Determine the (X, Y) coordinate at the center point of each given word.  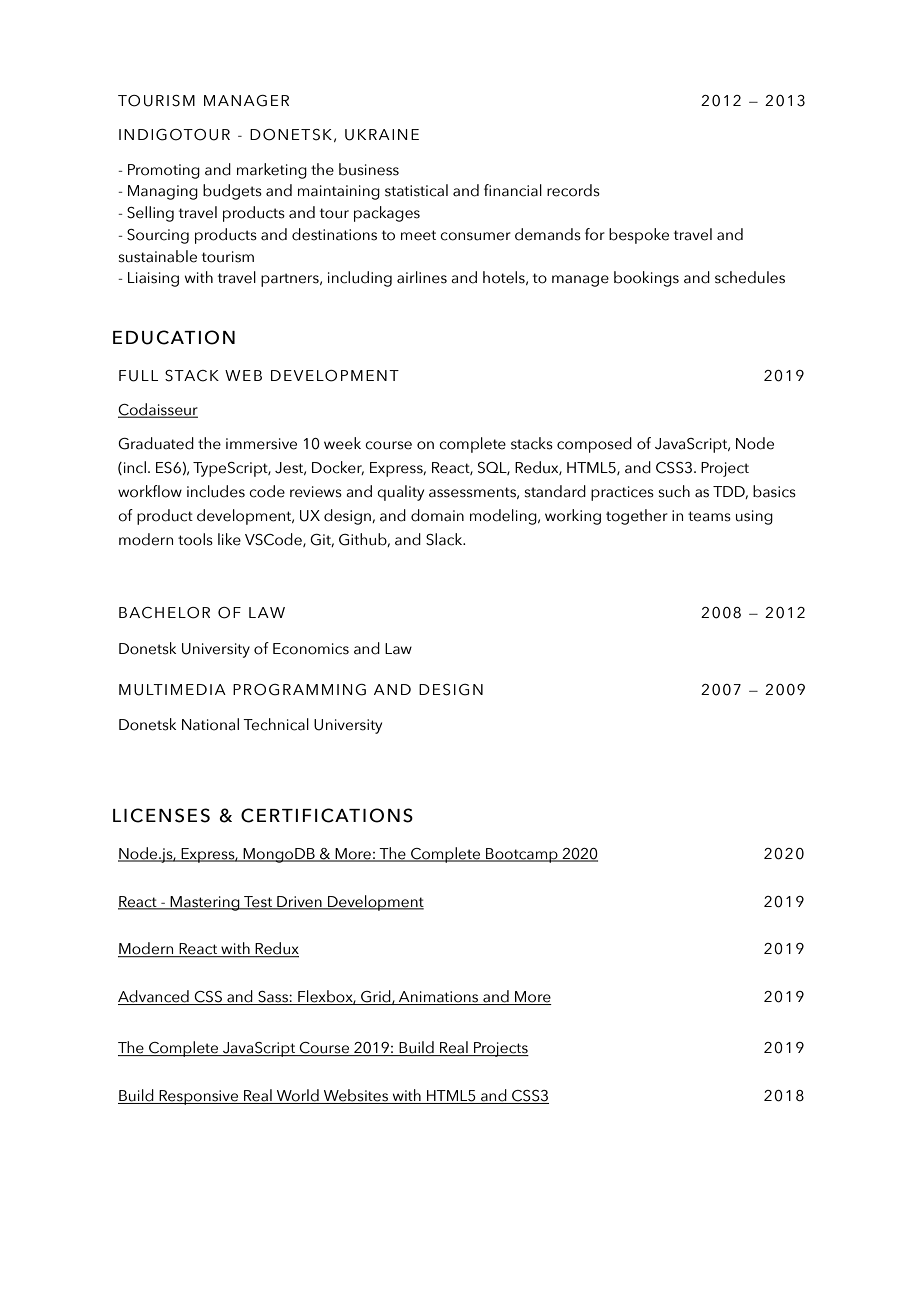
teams (709, 516)
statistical (416, 190)
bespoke (639, 236)
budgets (232, 192)
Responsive (199, 1097)
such (674, 491)
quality (400, 493)
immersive (261, 444)
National (210, 724)
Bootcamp (522, 855)
